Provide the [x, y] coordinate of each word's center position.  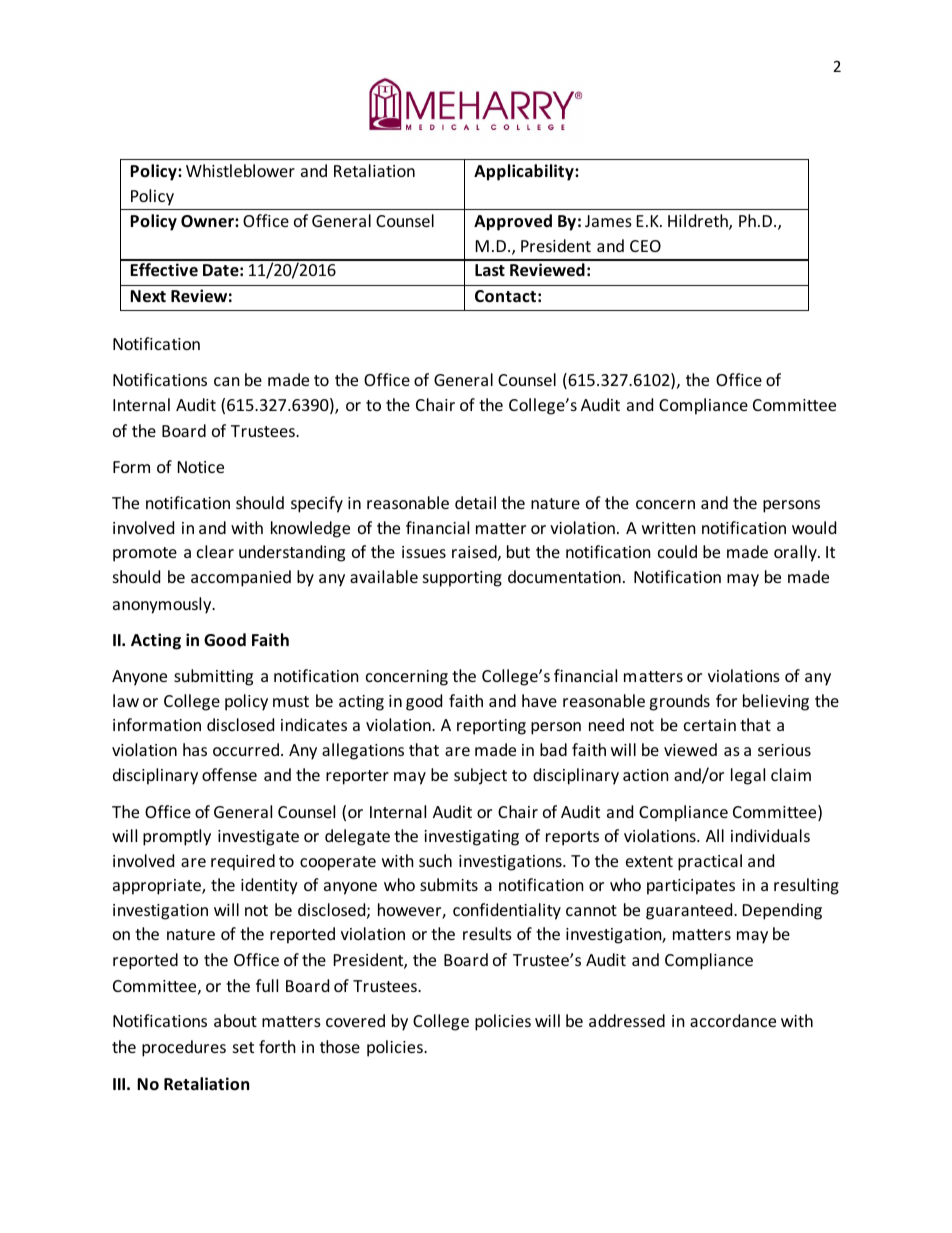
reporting [491, 727]
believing [776, 702]
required [243, 862]
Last [490, 270]
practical [710, 862]
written [669, 528]
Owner [208, 221]
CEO [645, 246]
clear [215, 551]
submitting [213, 677]
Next [148, 296]
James [608, 221]
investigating [471, 838]
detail [475, 502]
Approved [513, 222]
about [235, 1020]
